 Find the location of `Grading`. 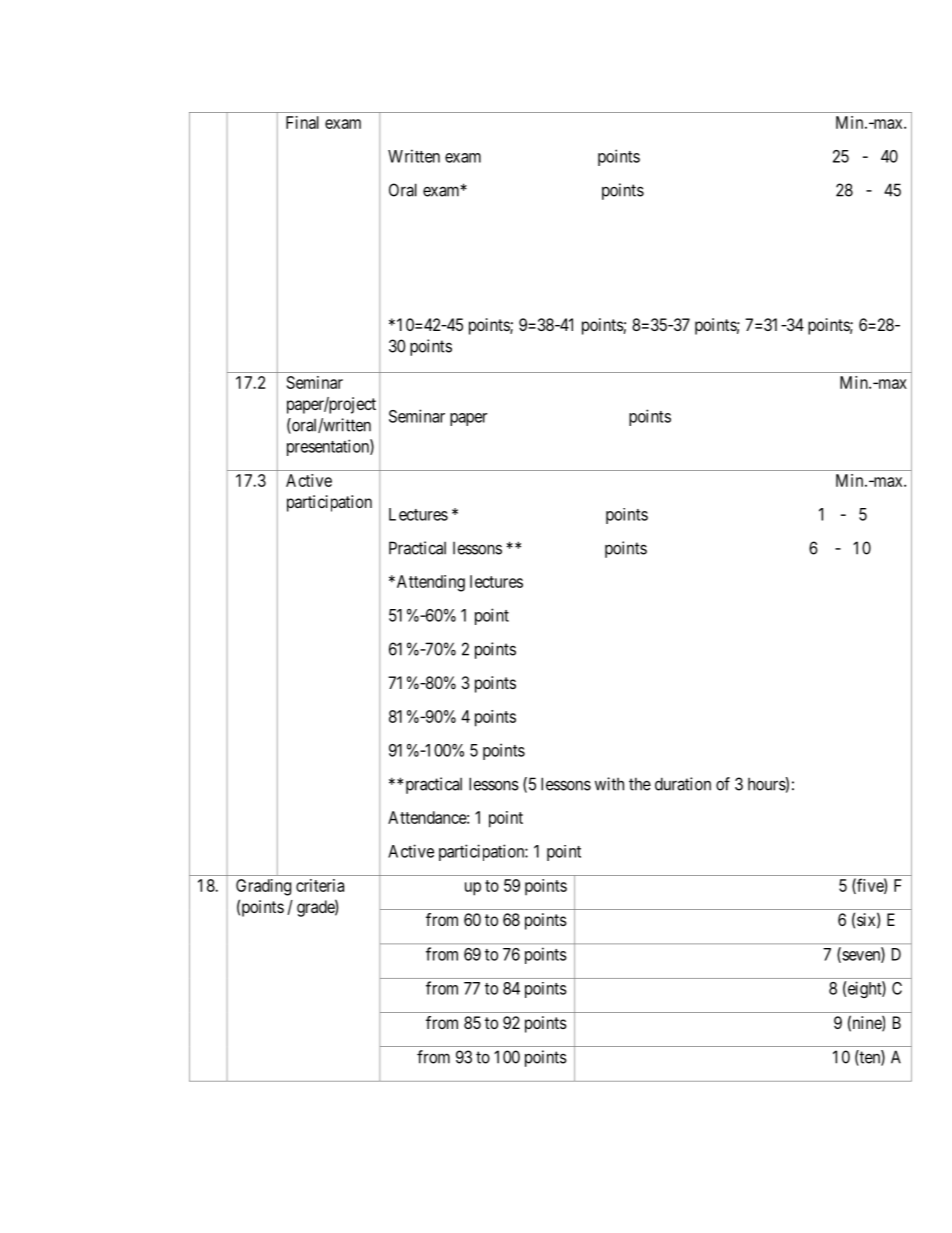

Grading is located at coordinates (263, 887).
